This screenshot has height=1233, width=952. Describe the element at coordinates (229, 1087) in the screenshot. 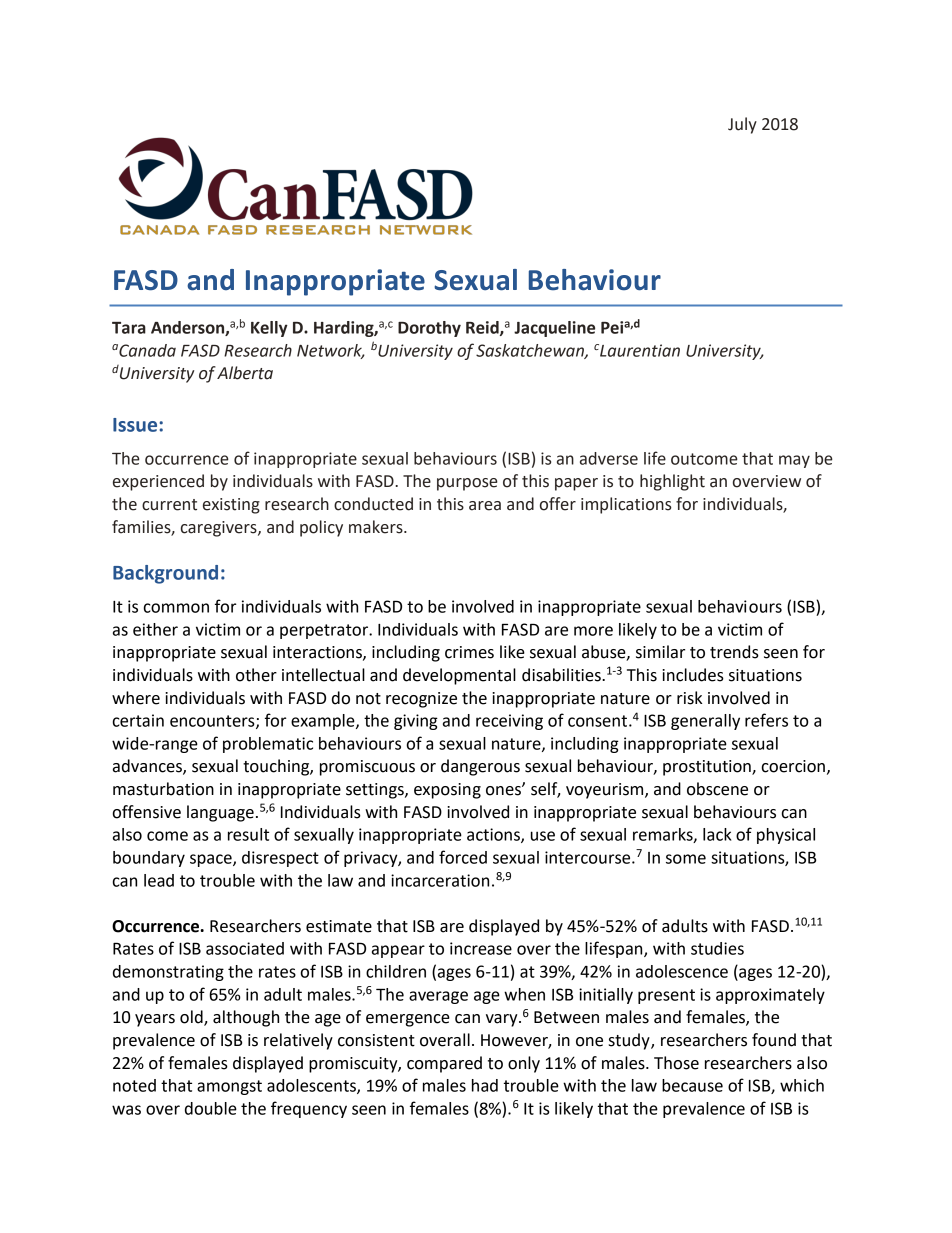

I see `amongst` at that location.
